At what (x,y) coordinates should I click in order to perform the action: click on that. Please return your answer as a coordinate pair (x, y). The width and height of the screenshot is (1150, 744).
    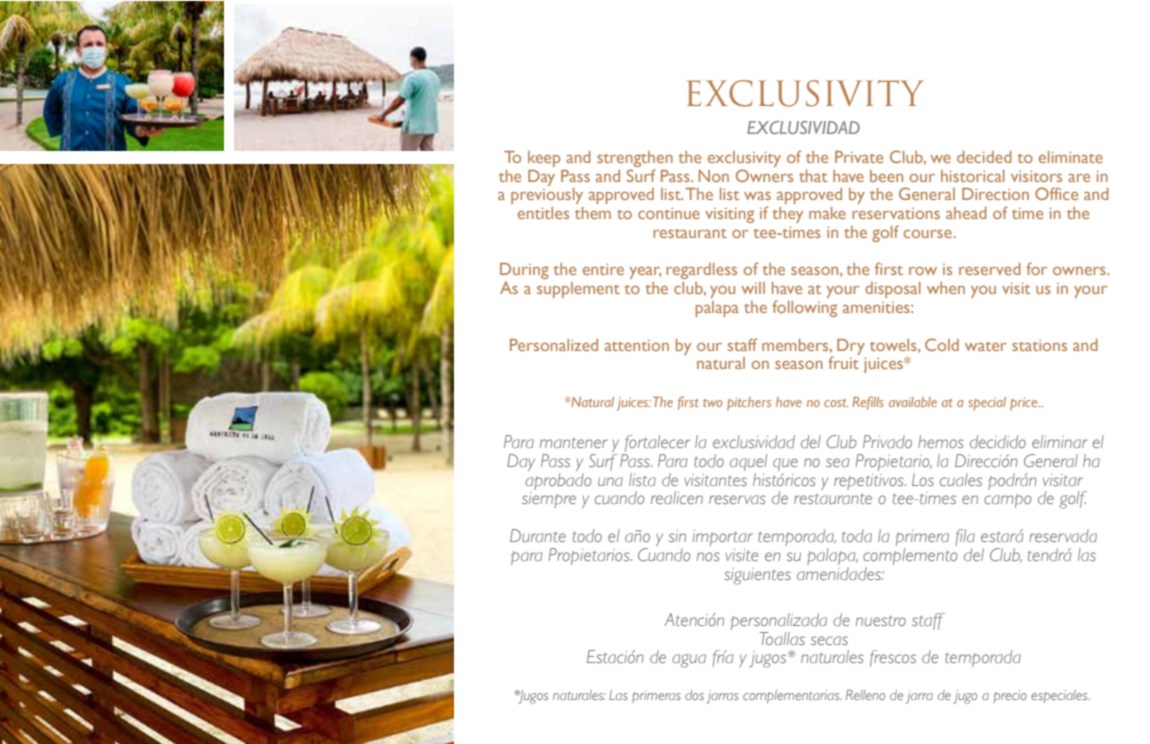
    Looking at the image, I should click on (813, 176).
